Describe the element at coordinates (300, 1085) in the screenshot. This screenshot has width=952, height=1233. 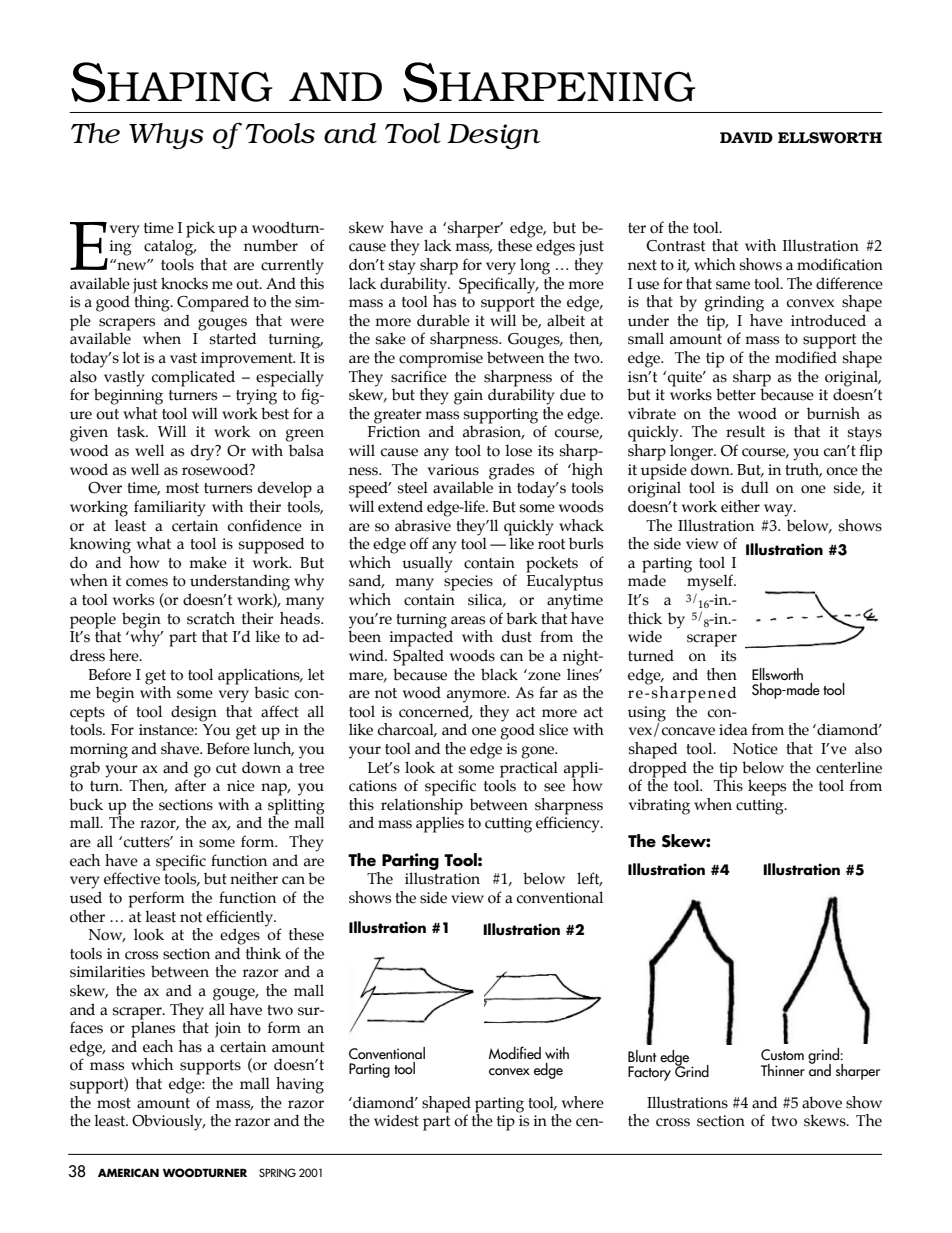
I see `having` at that location.
